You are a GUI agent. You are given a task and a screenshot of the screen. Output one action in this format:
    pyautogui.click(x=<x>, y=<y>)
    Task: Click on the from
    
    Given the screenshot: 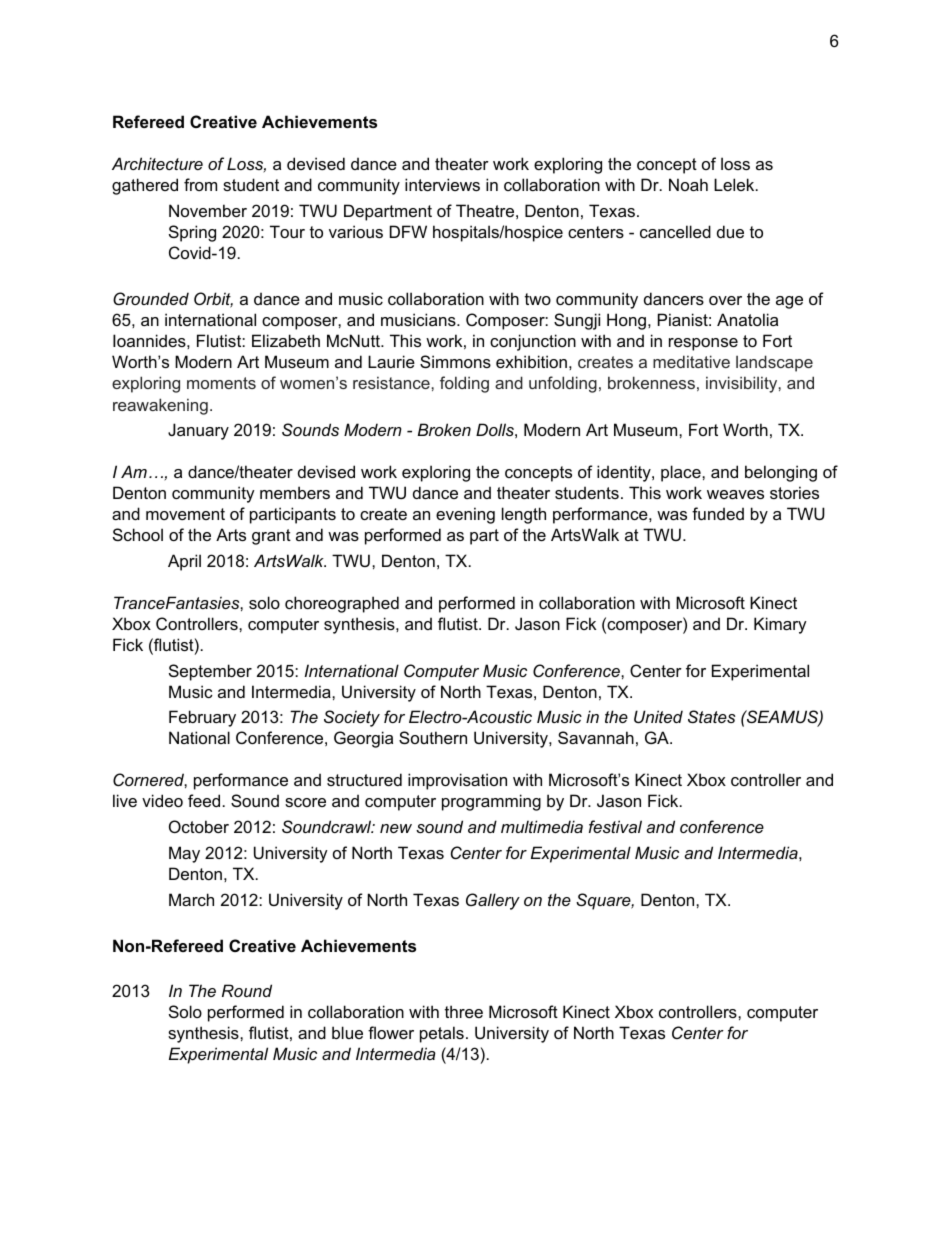 What is the action you would take?
    pyautogui.click(x=200, y=184)
